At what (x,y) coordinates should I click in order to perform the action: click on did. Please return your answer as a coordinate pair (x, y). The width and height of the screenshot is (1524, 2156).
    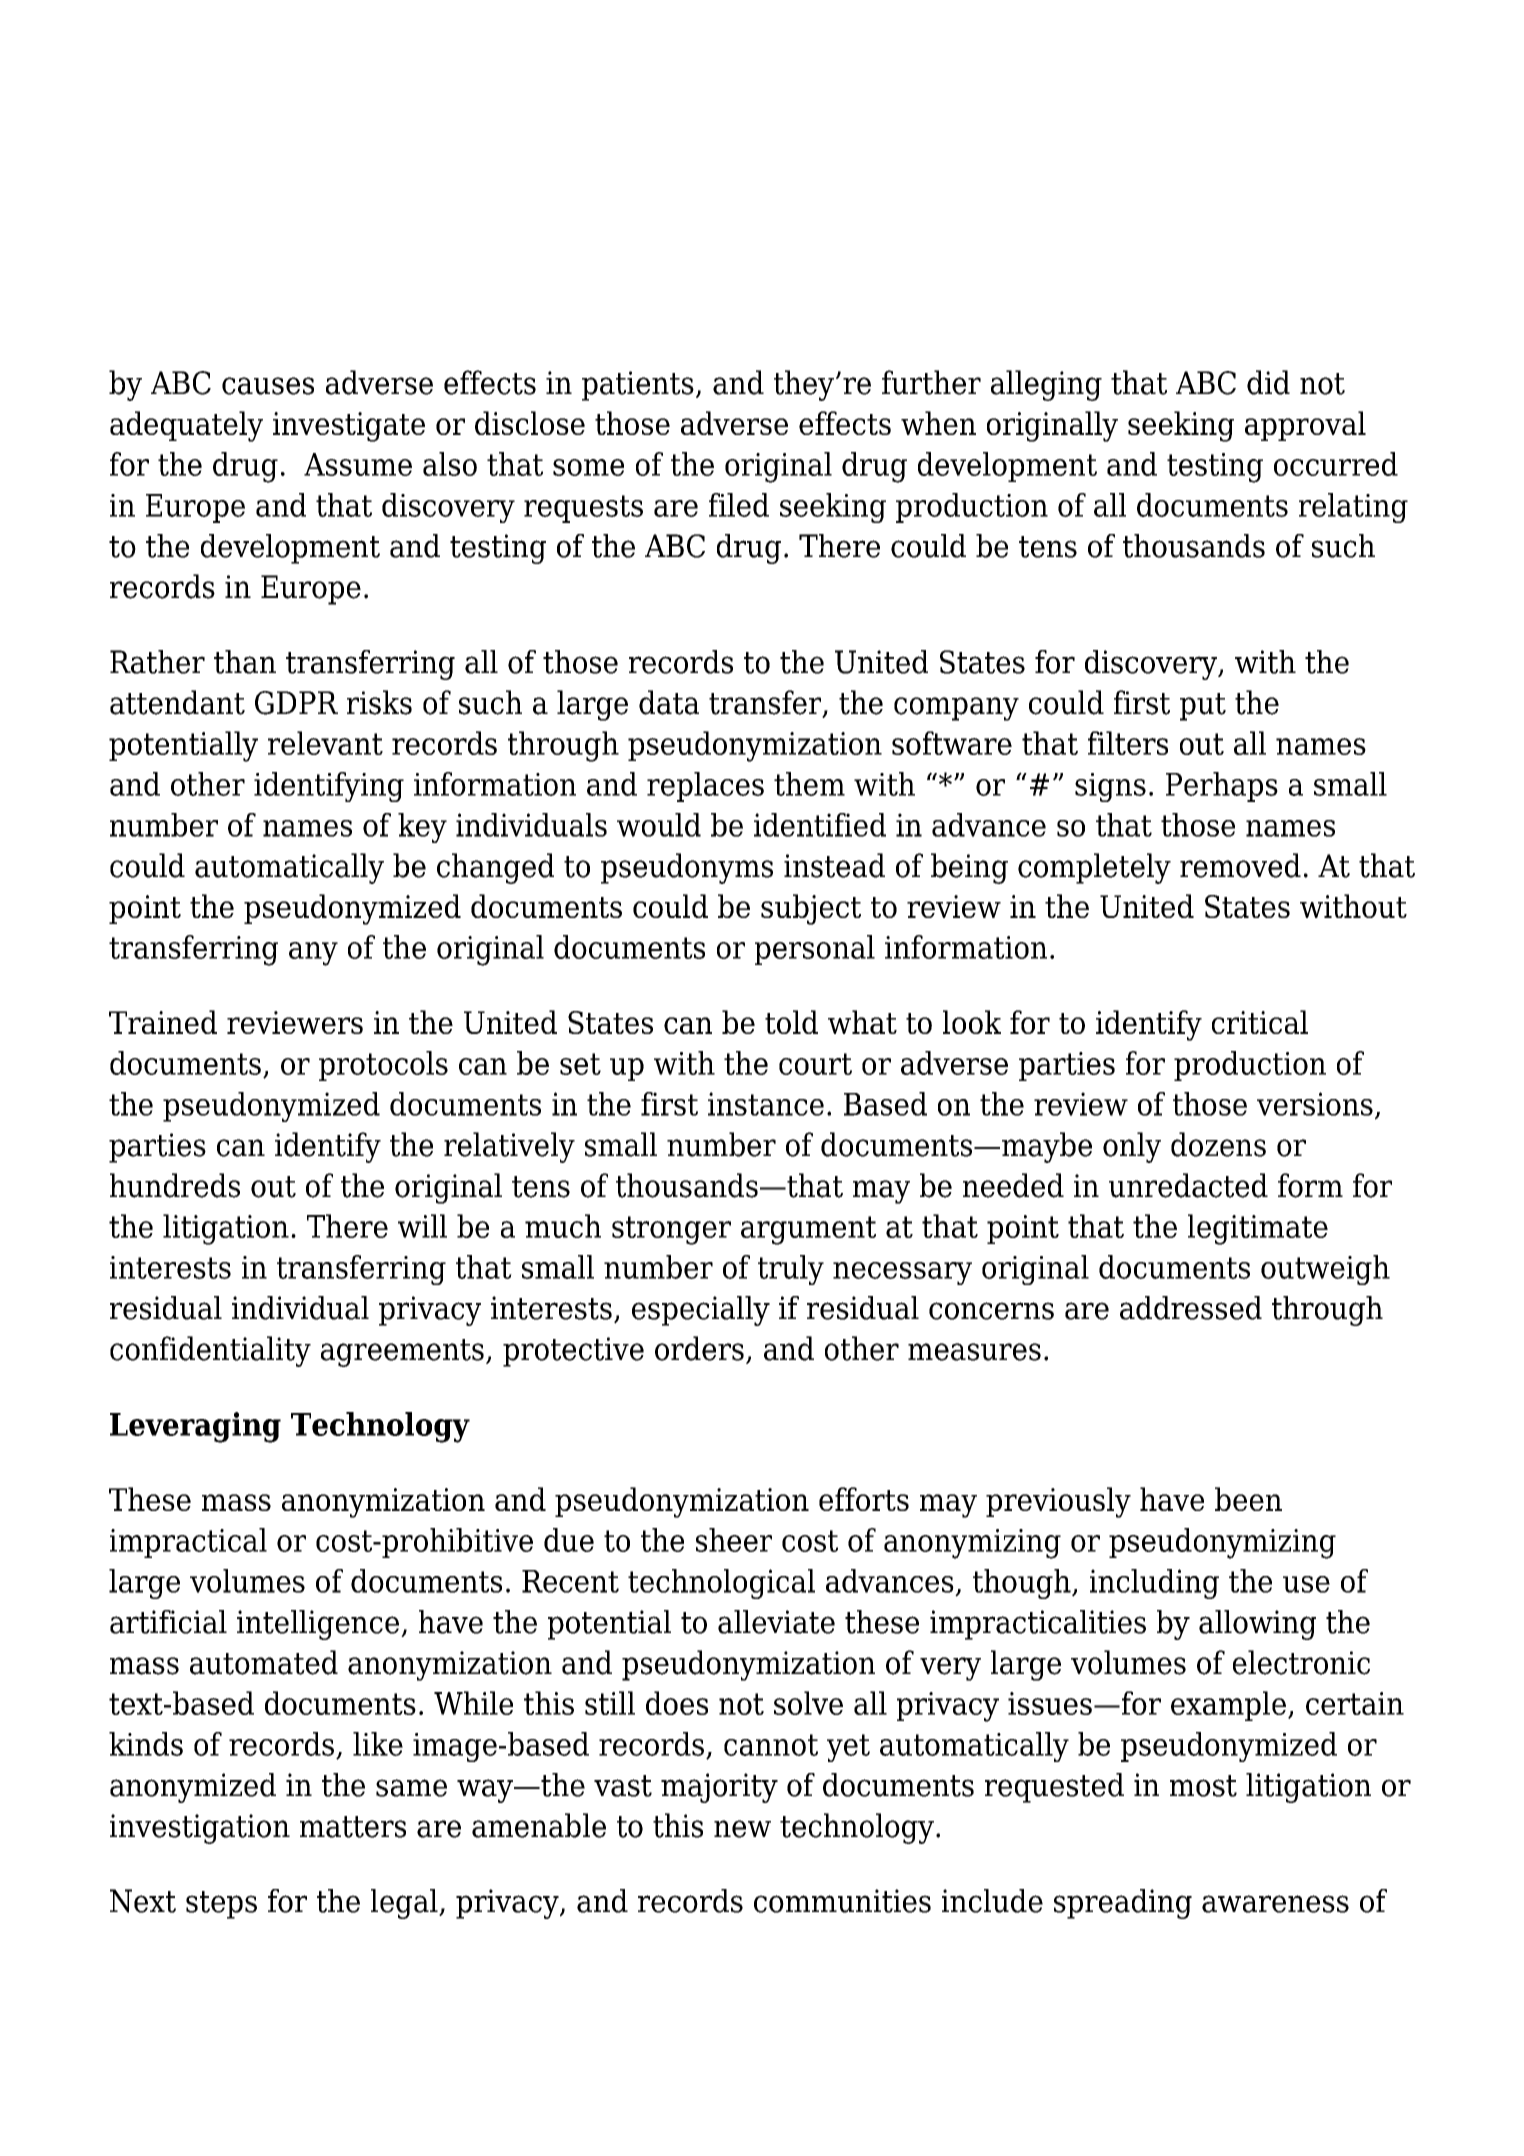
    Looking at the image, I should click on (1268, 382).
